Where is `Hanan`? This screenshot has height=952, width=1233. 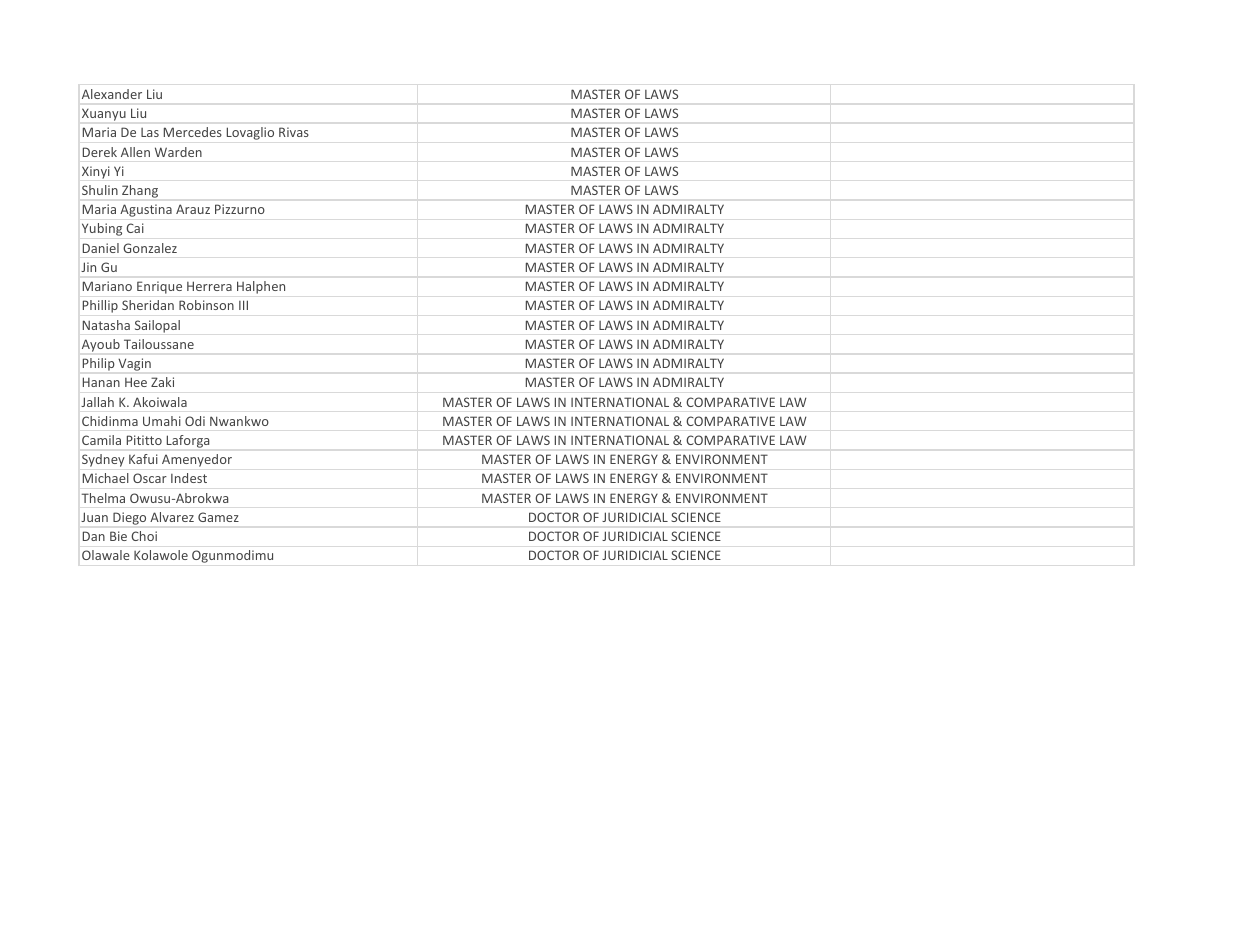 Hanan is located at coordinates (101, 382).
